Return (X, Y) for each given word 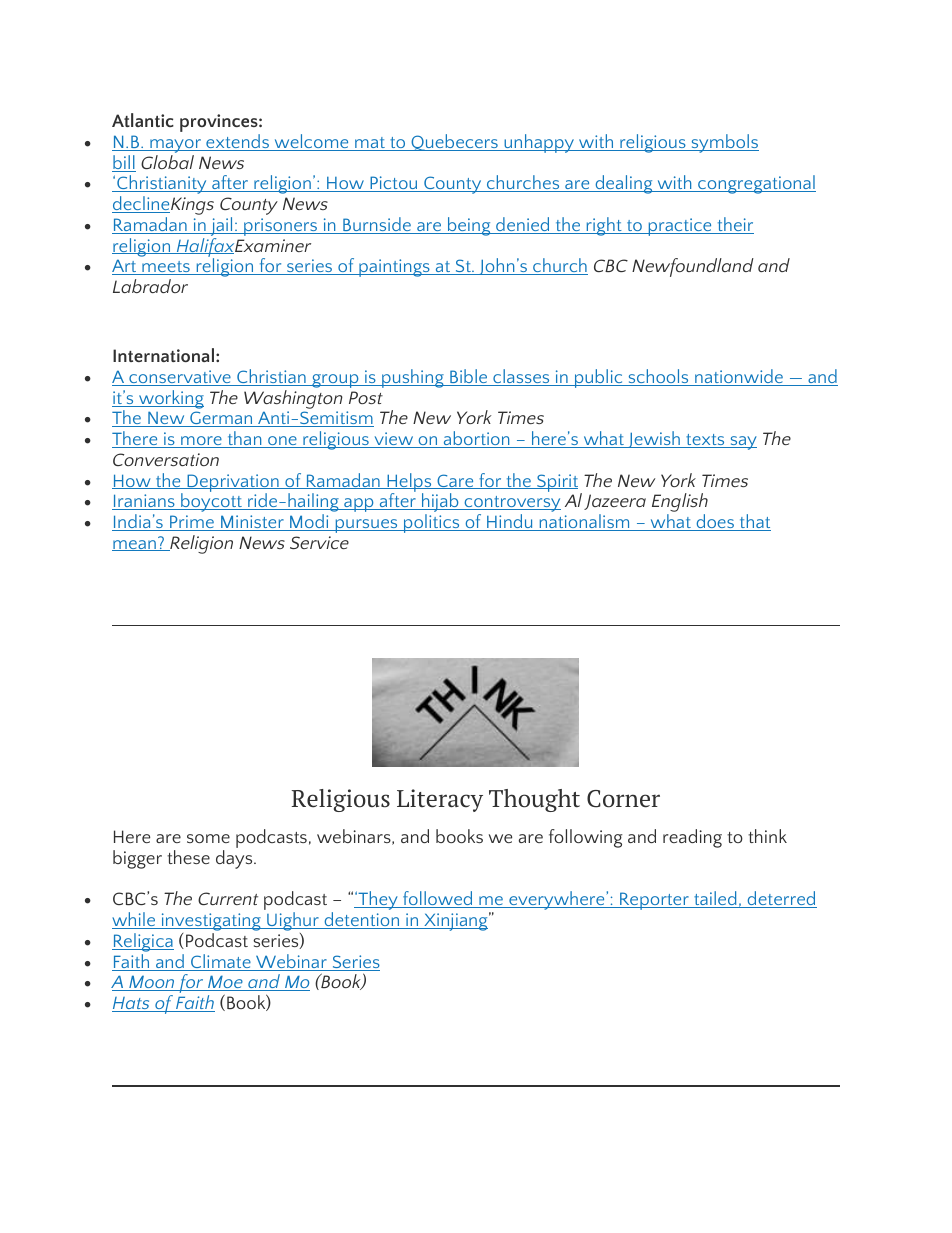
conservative (180, 378)
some (208, 838)
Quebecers (454, 142)
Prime (192, 523)
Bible (469, 377)
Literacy (440, 800)
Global (167, 162)
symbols (724, 143)
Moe (225, 983)
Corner (623, 799)
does (715, 522)
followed (438, 899)
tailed (715, 899)
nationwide (739, 377)
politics (432, 523)
